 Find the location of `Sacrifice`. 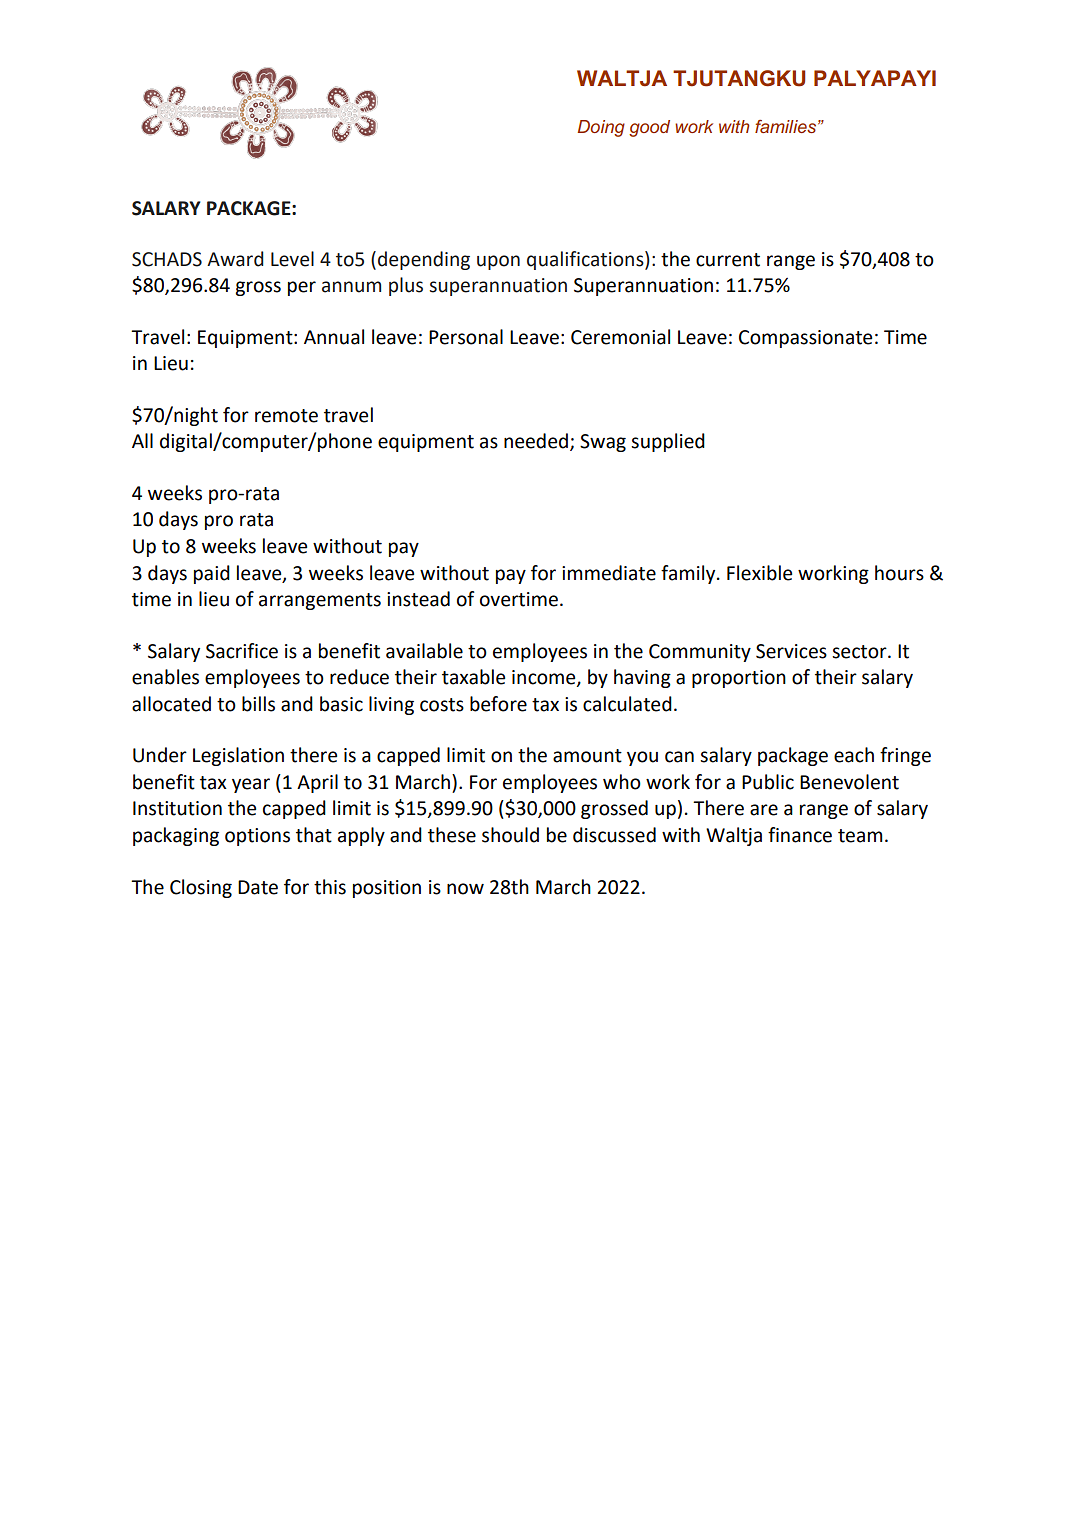

Sacrifice is located at coordinates (242, 651).
